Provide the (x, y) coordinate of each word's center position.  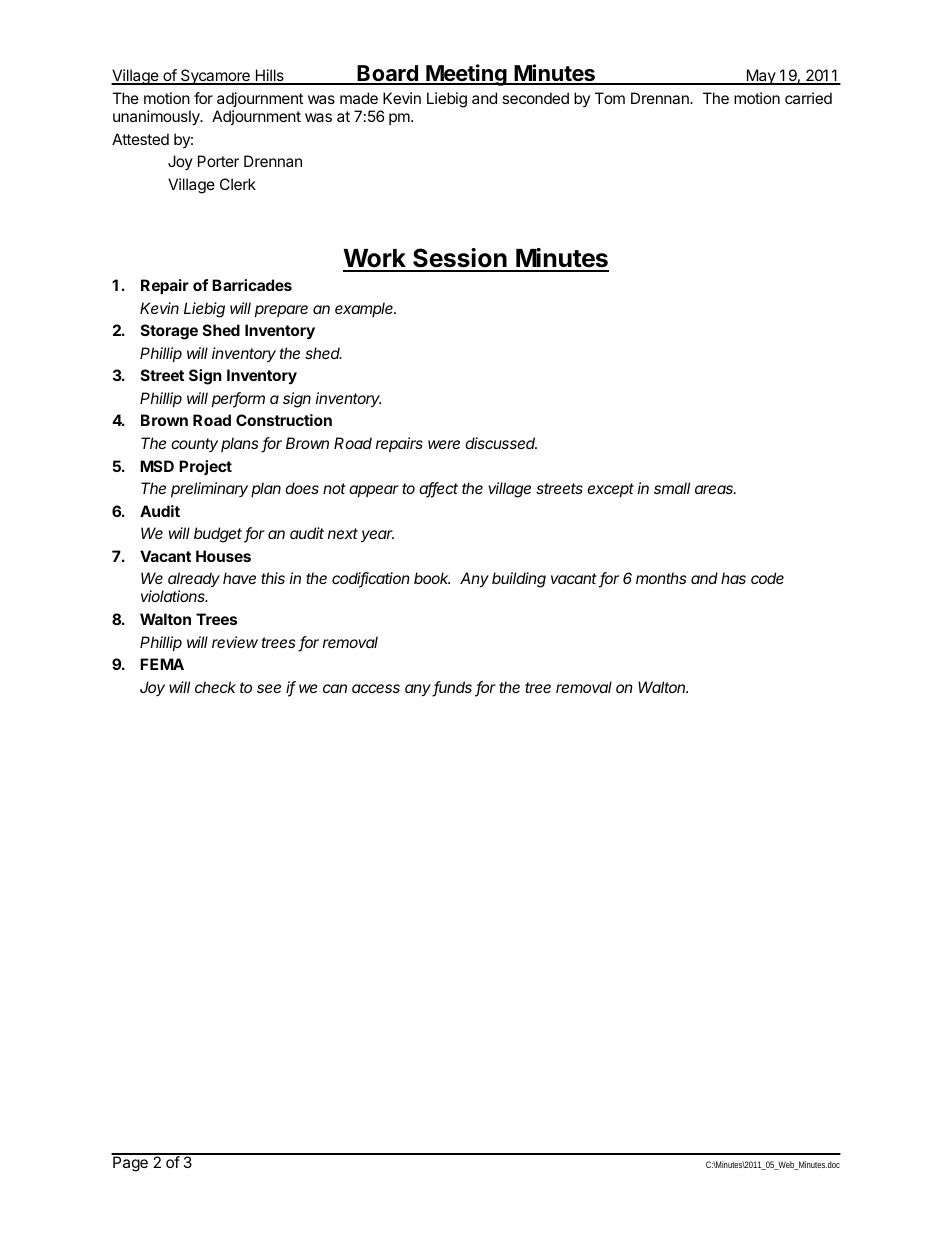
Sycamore (215, 77)
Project (205, 467)
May (760, 77)
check (215, 687)
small (672, 488)
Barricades (252, 285)
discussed (501, 443)
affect (438, 489)
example (365, 309)
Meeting (466, 75)
